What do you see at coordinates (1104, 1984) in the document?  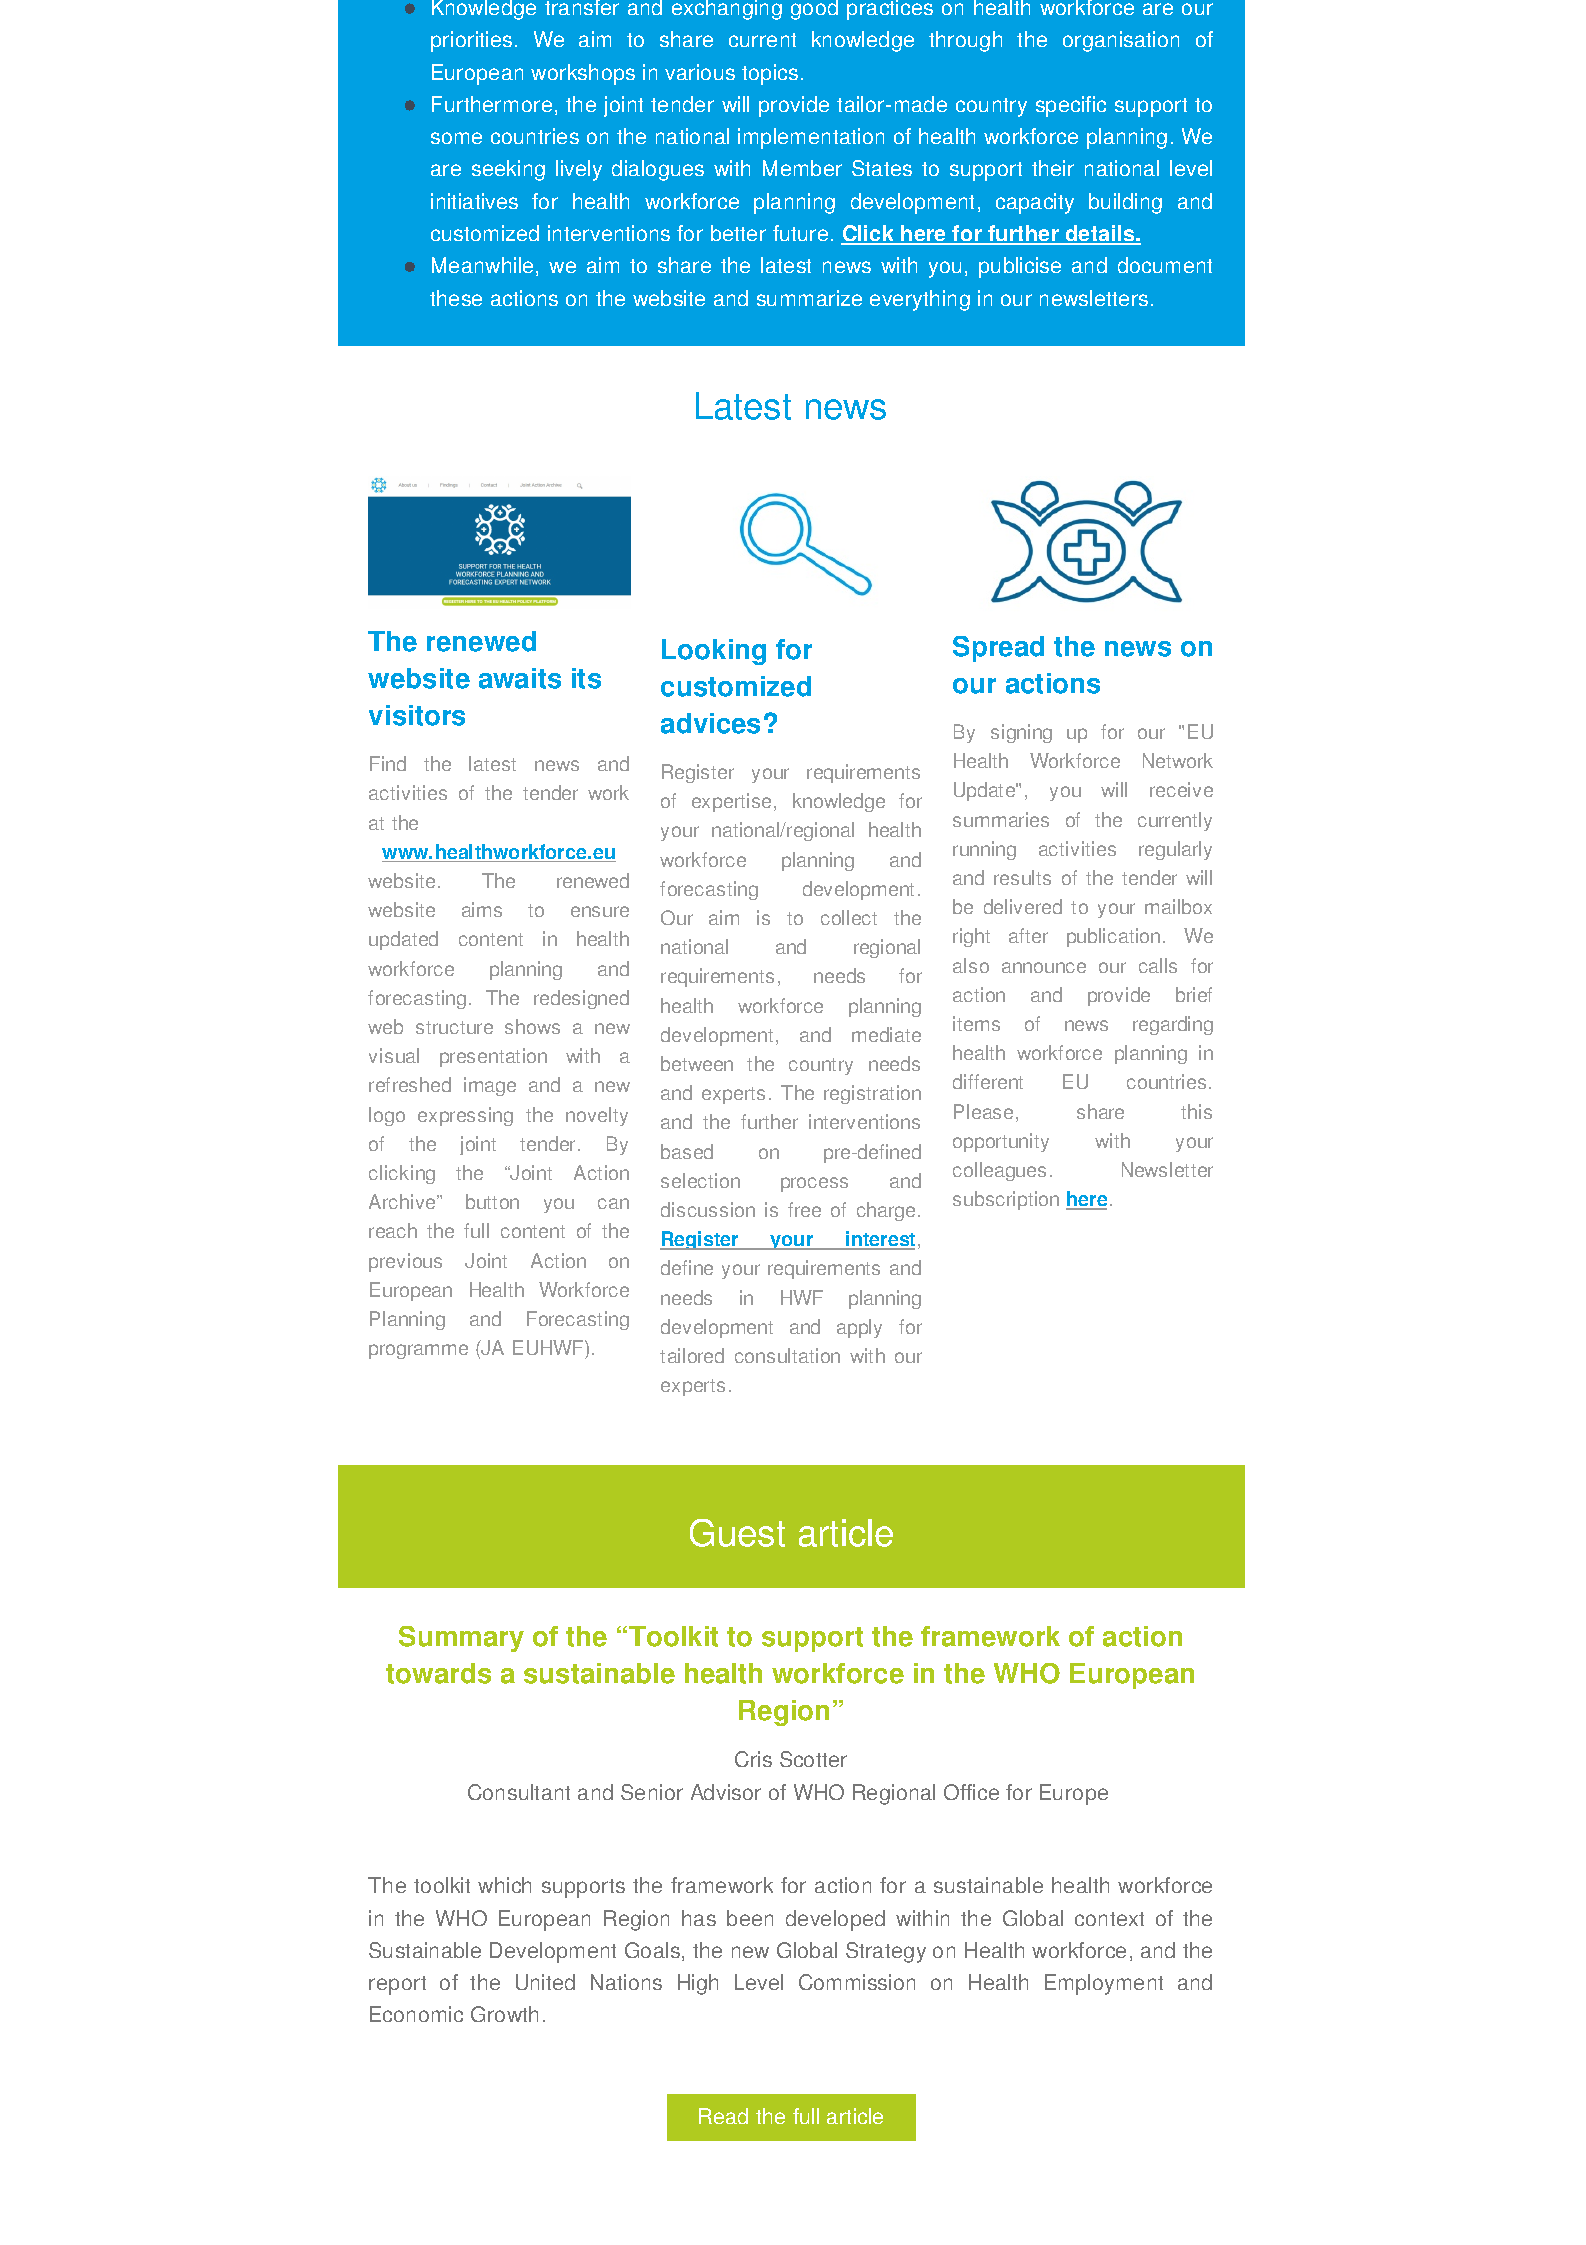 I see `Employment` at bounding box center [1104, 1984].
